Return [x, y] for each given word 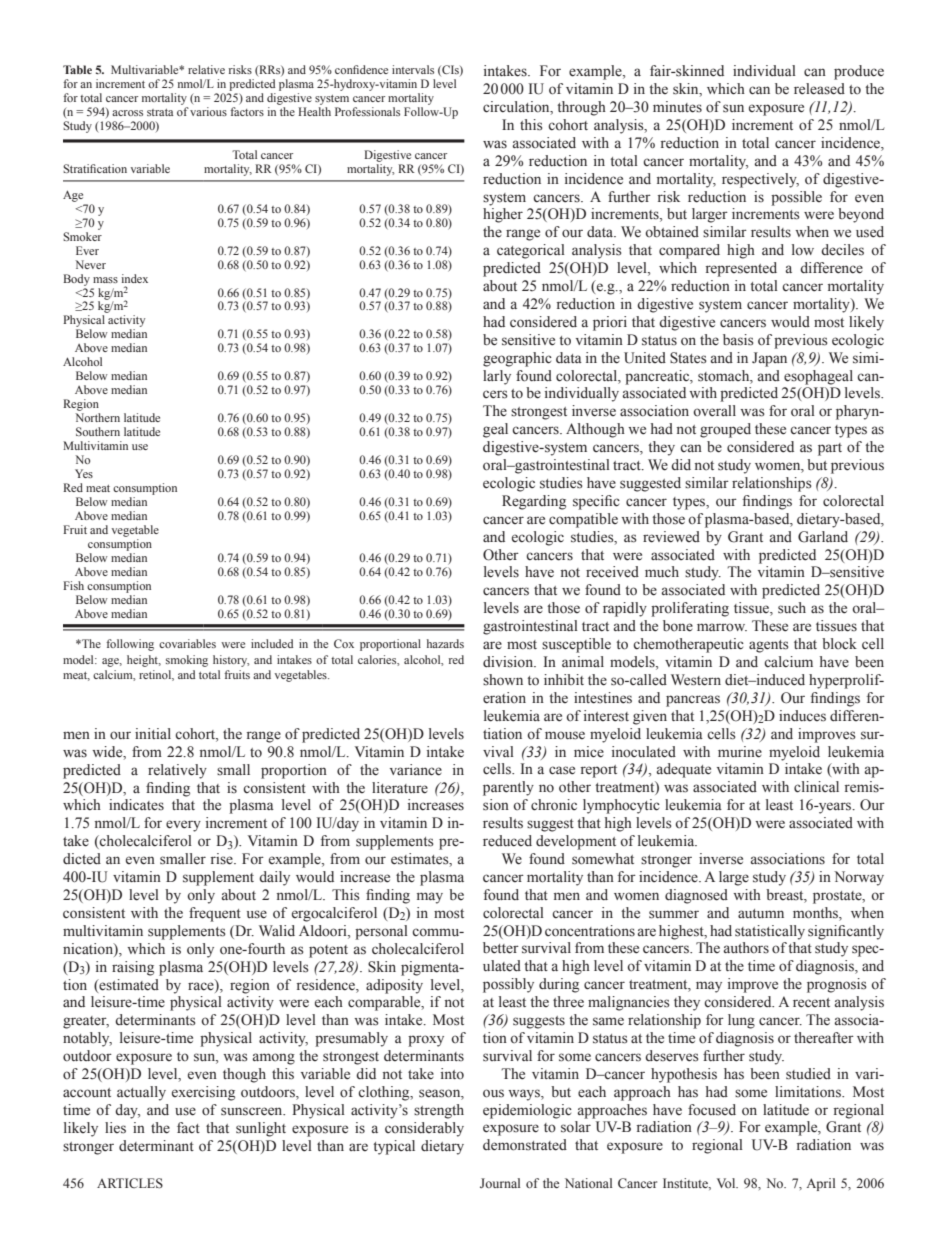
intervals [413, 69]
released [819, 89]
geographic [517, 359]
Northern [97, 417]
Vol [727, 1183]
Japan [769, 359]
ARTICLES [130, 1183]
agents [769, 646]
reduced [507, 841]
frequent [215, 914]
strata [160, 112]
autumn [761, 913]
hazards [445, 643]
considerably [424, 1129]
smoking [187, 661]
